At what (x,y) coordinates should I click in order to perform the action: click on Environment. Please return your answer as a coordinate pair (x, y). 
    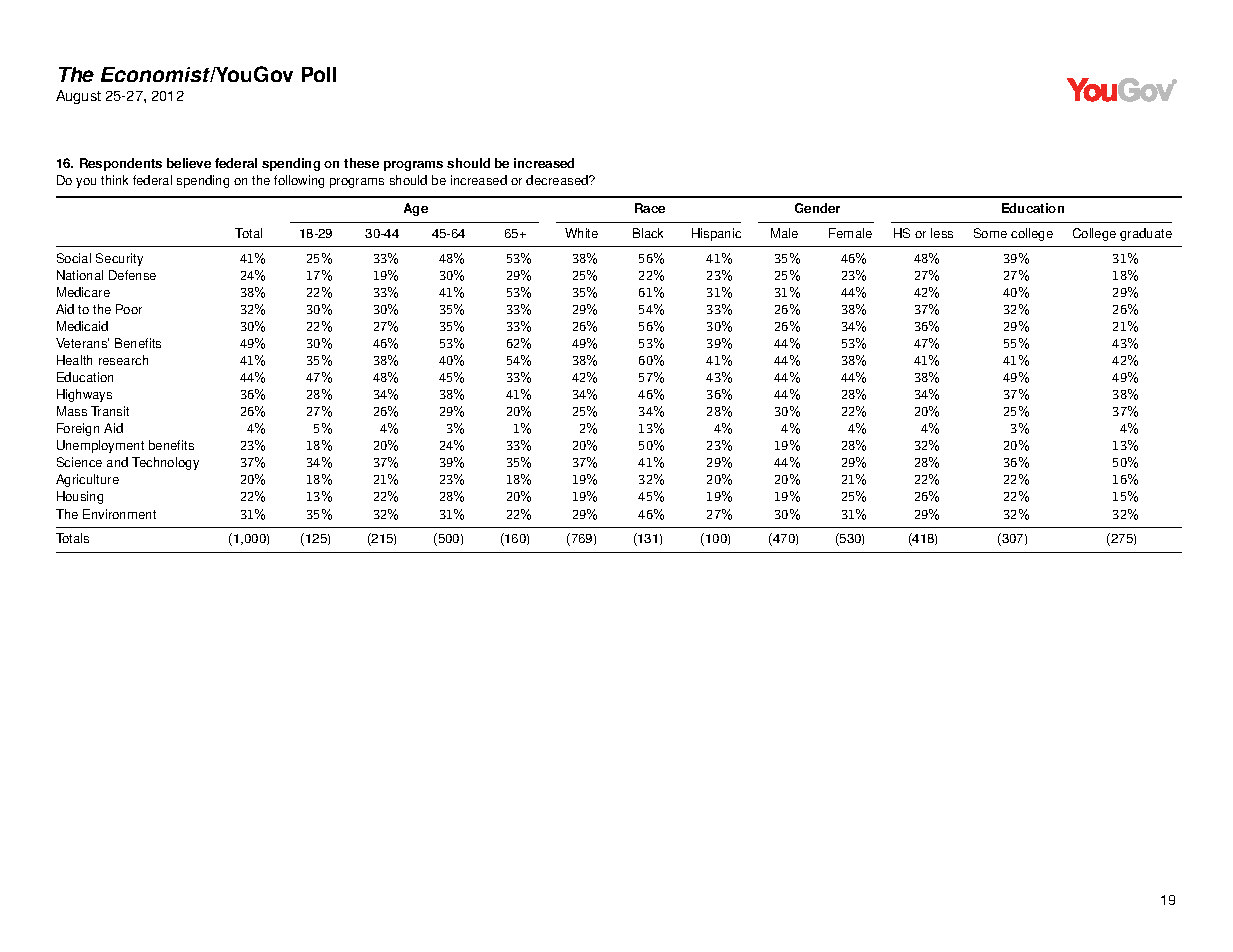
    Looking at the image, I should click on (119, 514).
